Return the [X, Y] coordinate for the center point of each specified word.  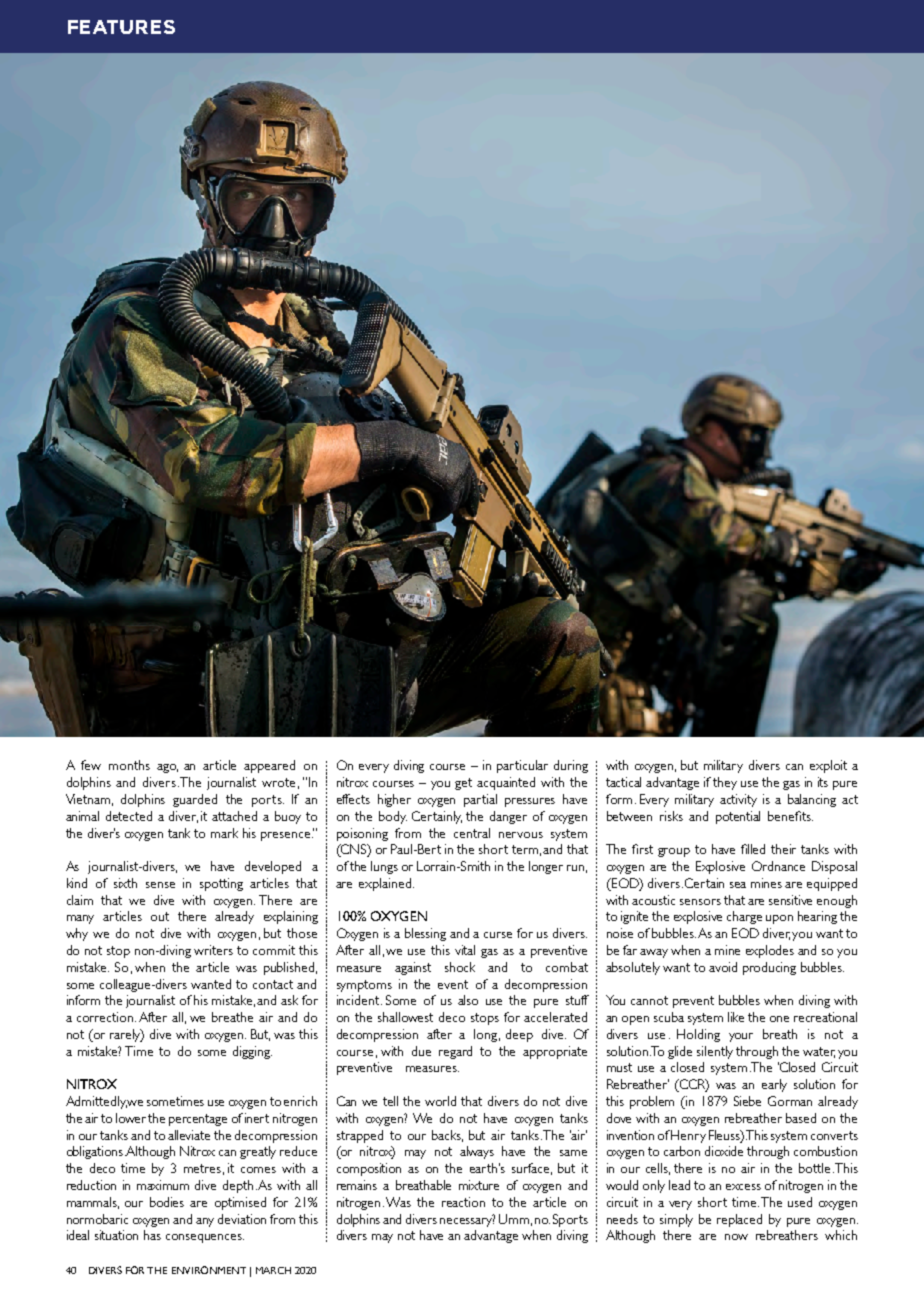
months [129, 765]
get [463, 784]
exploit [828, 766]
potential [738, 817]
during [571, 766]
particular [522, 766]
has [152, 1235]
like [736, 1017]
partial [480, 800]
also [468, 1000]
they [725, 783]
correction [106, 1017]
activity [738, 800]
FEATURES [121, 27]
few [91, 765]
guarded [195, 800]
